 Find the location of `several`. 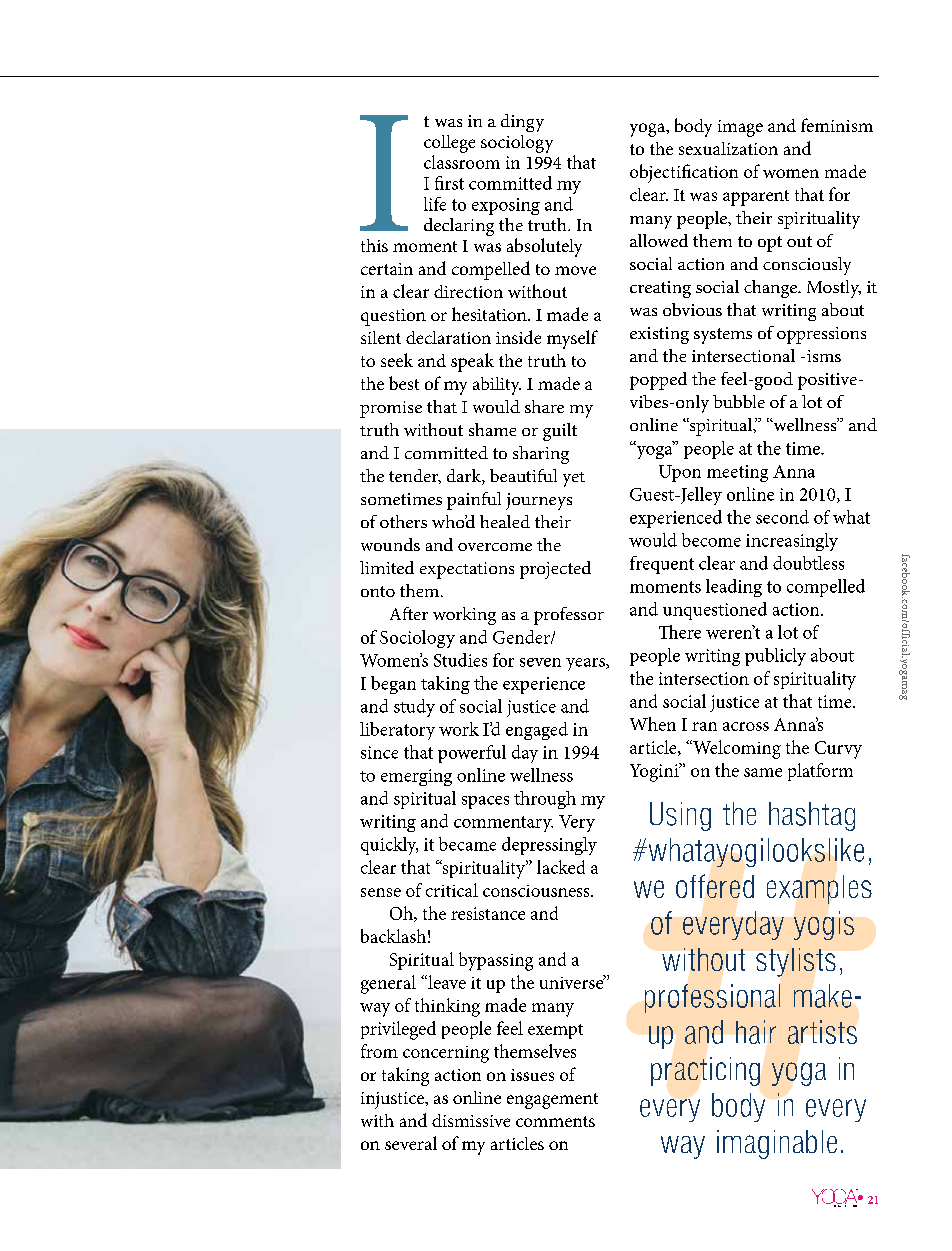

several is located at coordinates (411, 1143).
